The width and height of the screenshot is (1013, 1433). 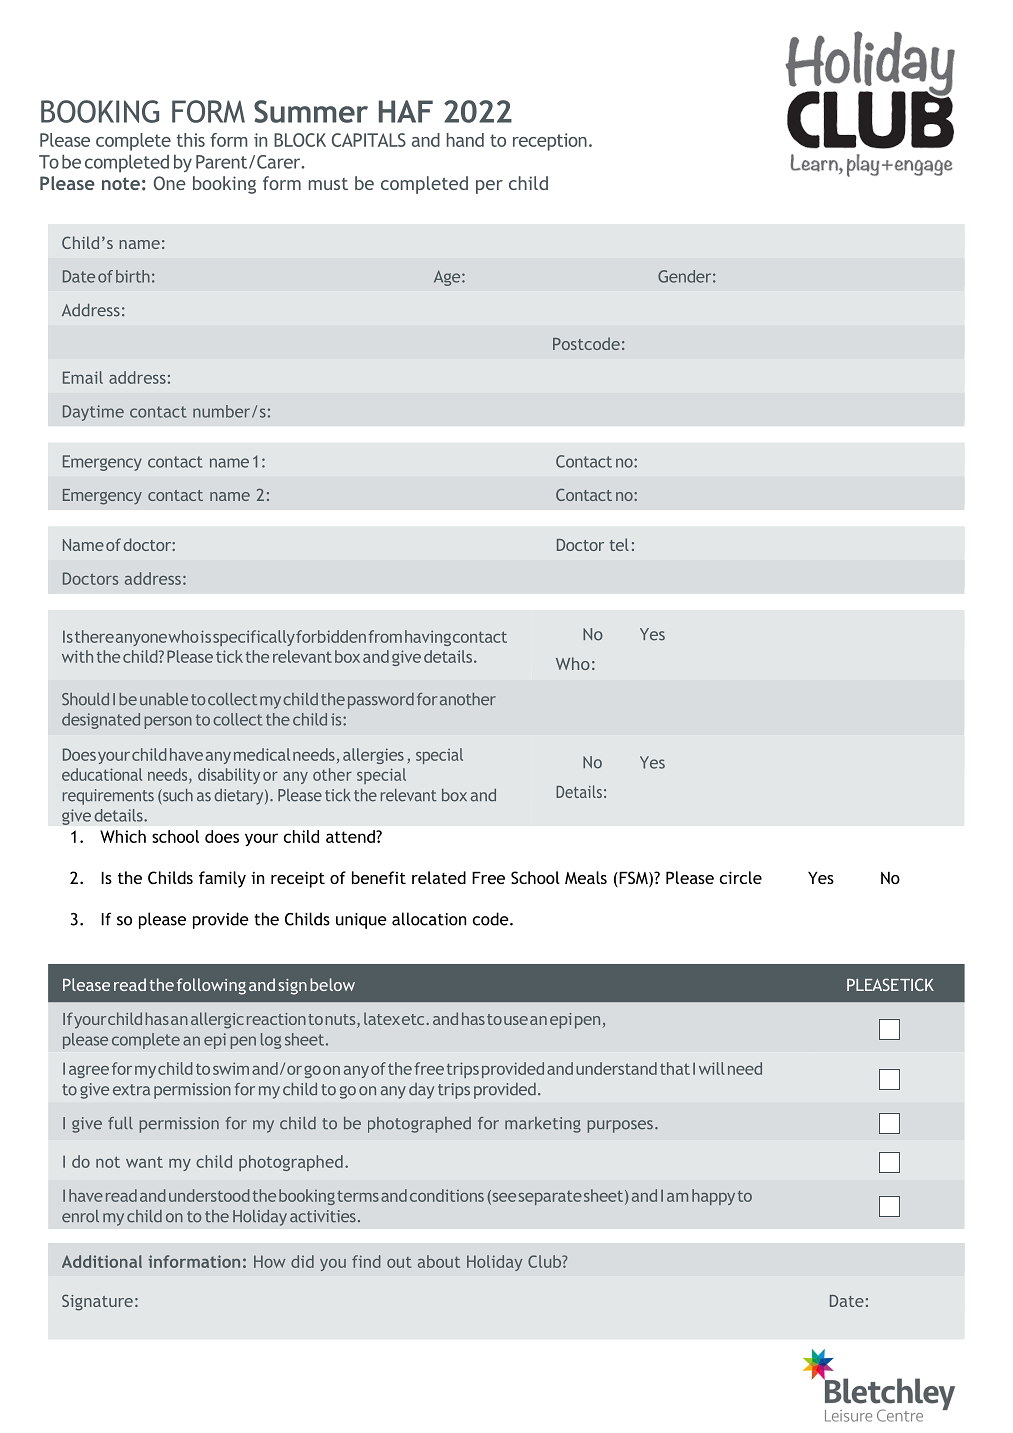 I want to click on reception, so click(x=550, y=142).
